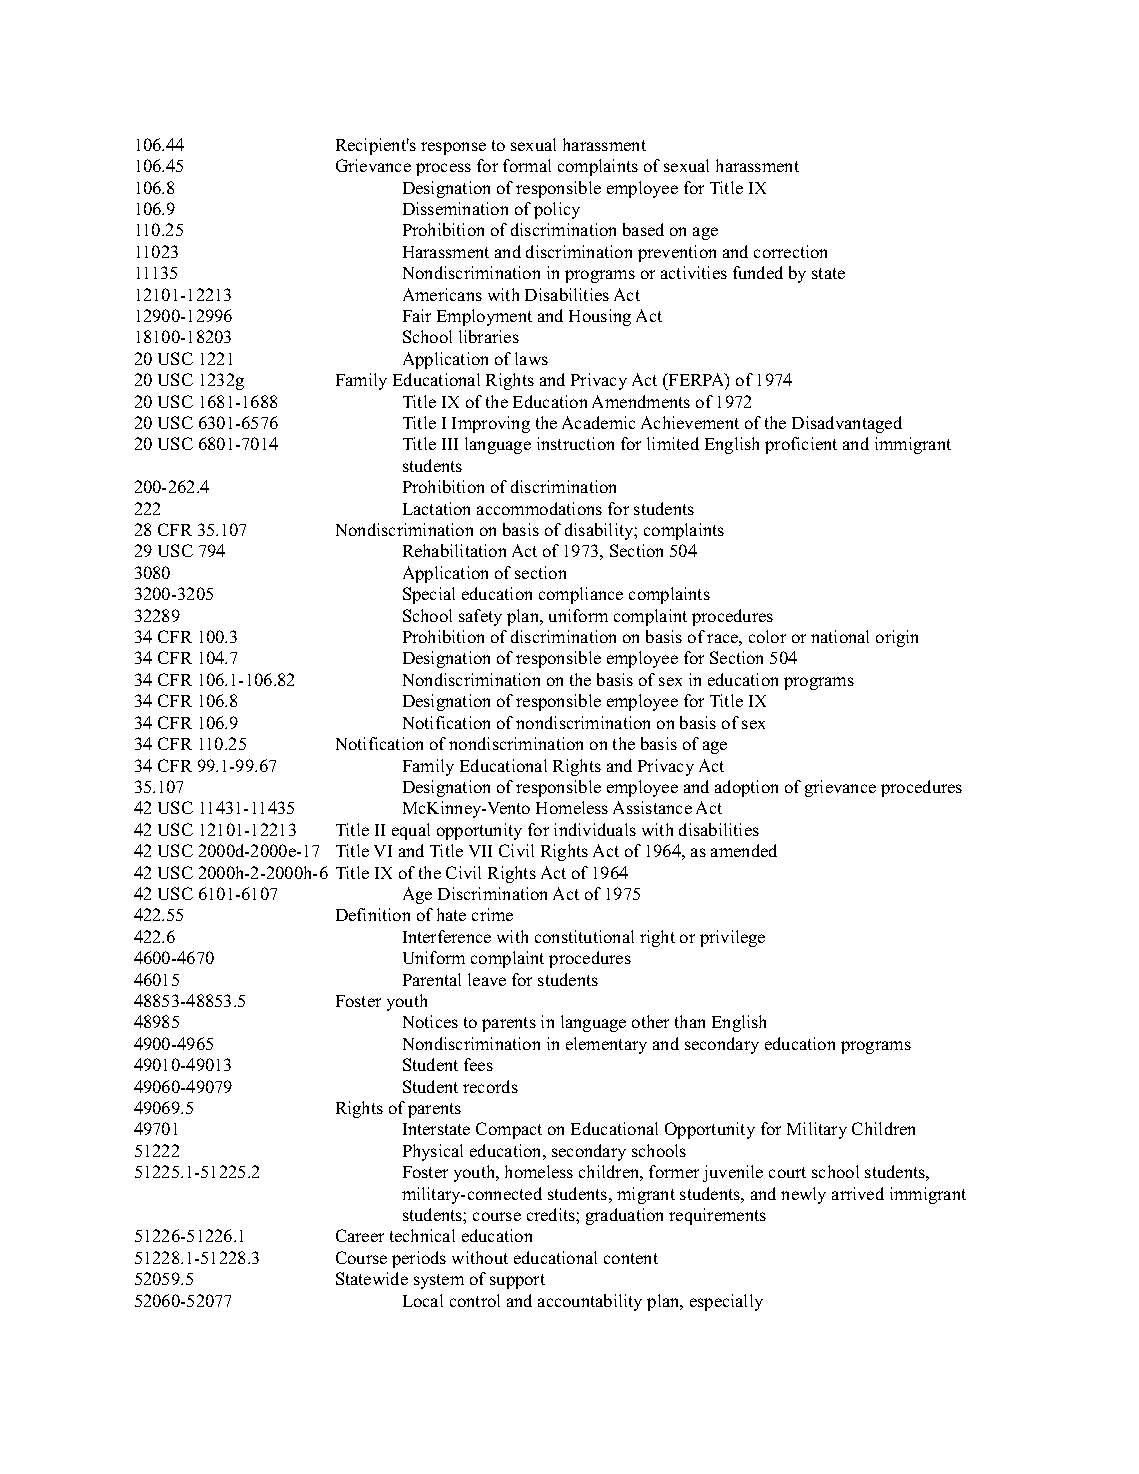  What do you see at coordinates (419, 1259) in the document?
I see `periods` at bounding box center [419, 1259].
